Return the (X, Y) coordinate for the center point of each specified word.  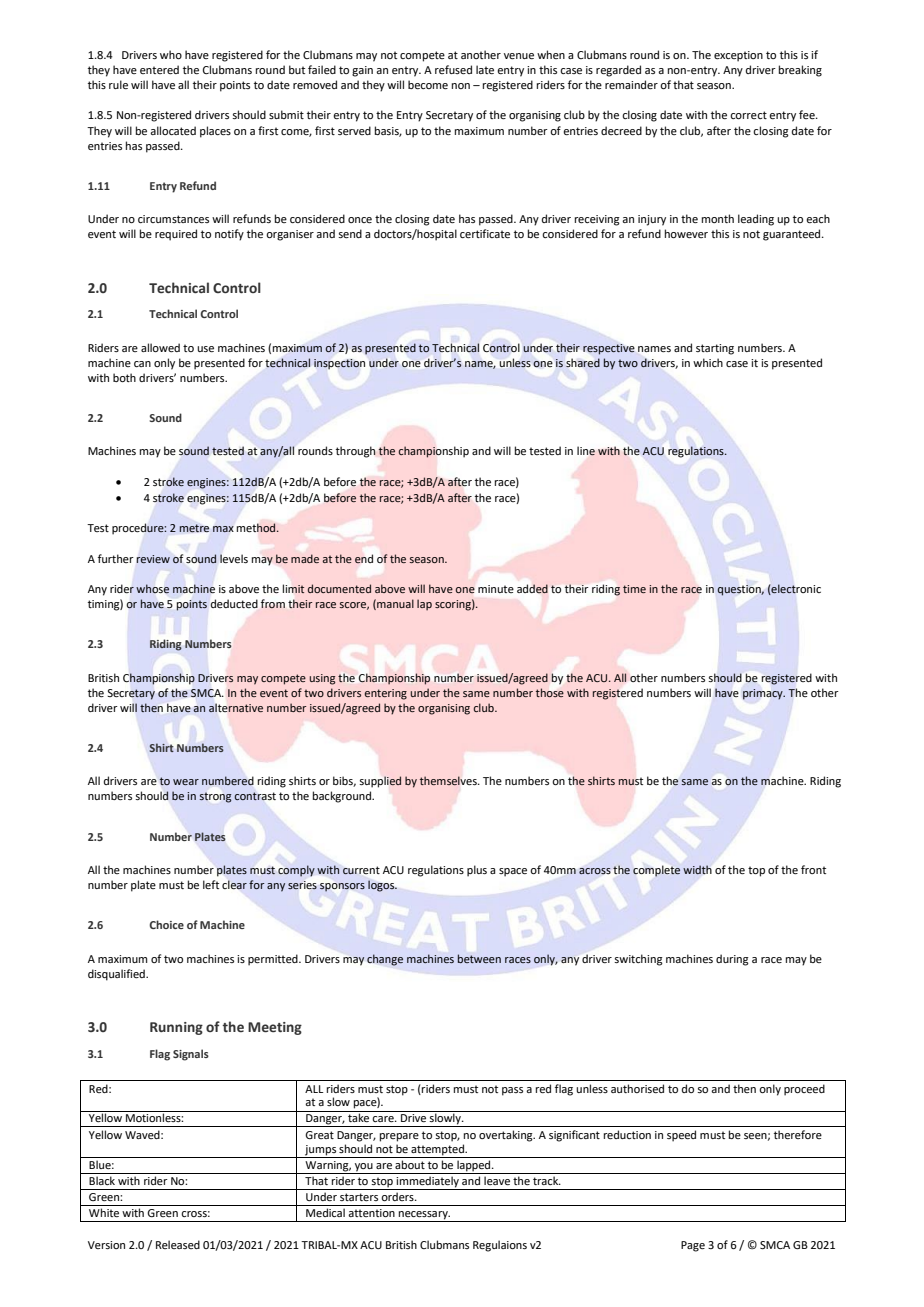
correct (748, 115)
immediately (428, 1183)
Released (178, 1244)
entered (159, 69)
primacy (764, 694)
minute (496, 589)
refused (453, 69)
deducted (234, 603)
